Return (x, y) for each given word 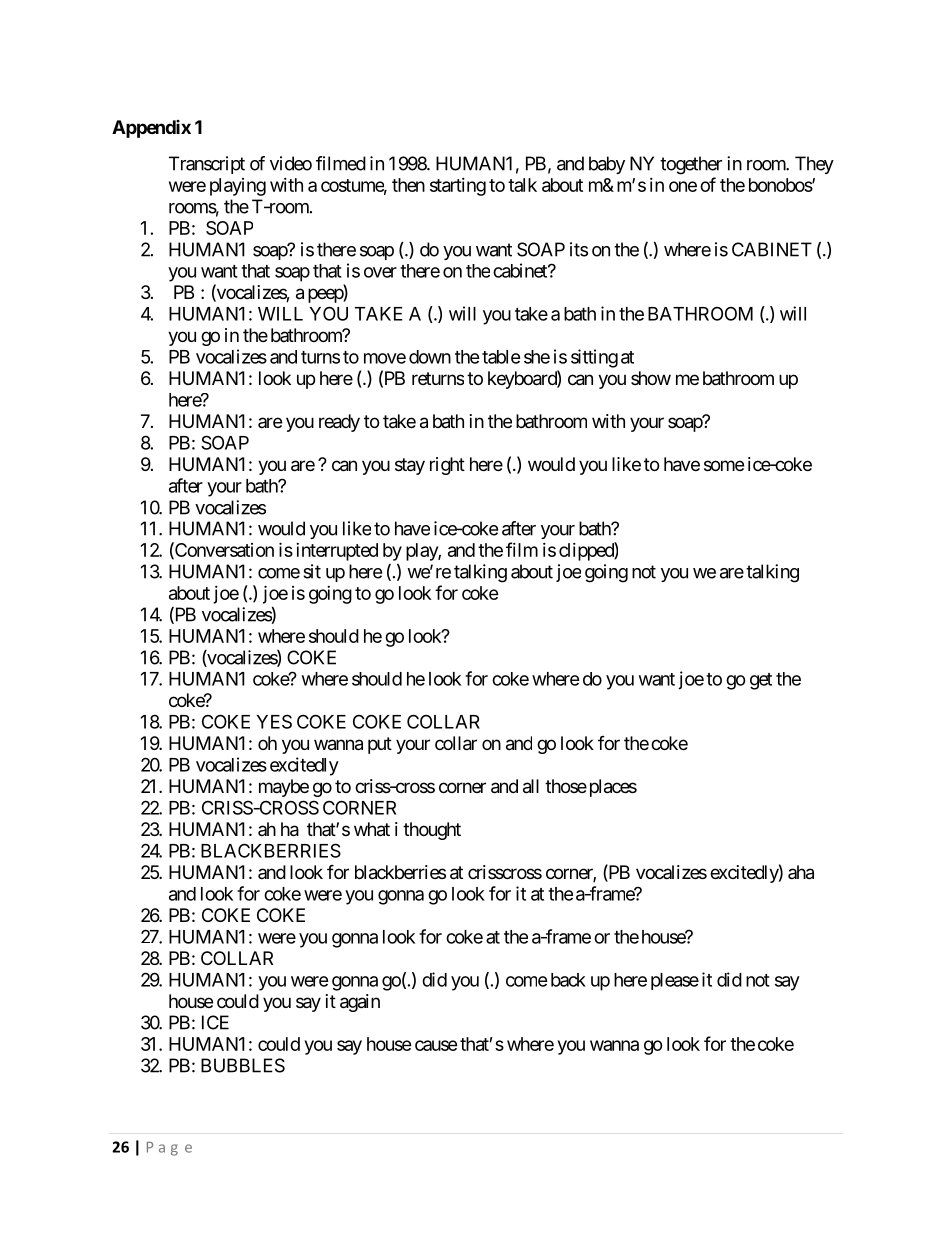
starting (458, 187)
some (724, 465)
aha (801, 872)
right (447, 466)
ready (339, 423)
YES (274, 721)
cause (436, 1045)
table (501, 357)
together (691, 165)
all (531, 786)
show (651, 378)
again (360, 1003)
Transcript (207, 165)
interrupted (337, 552)
